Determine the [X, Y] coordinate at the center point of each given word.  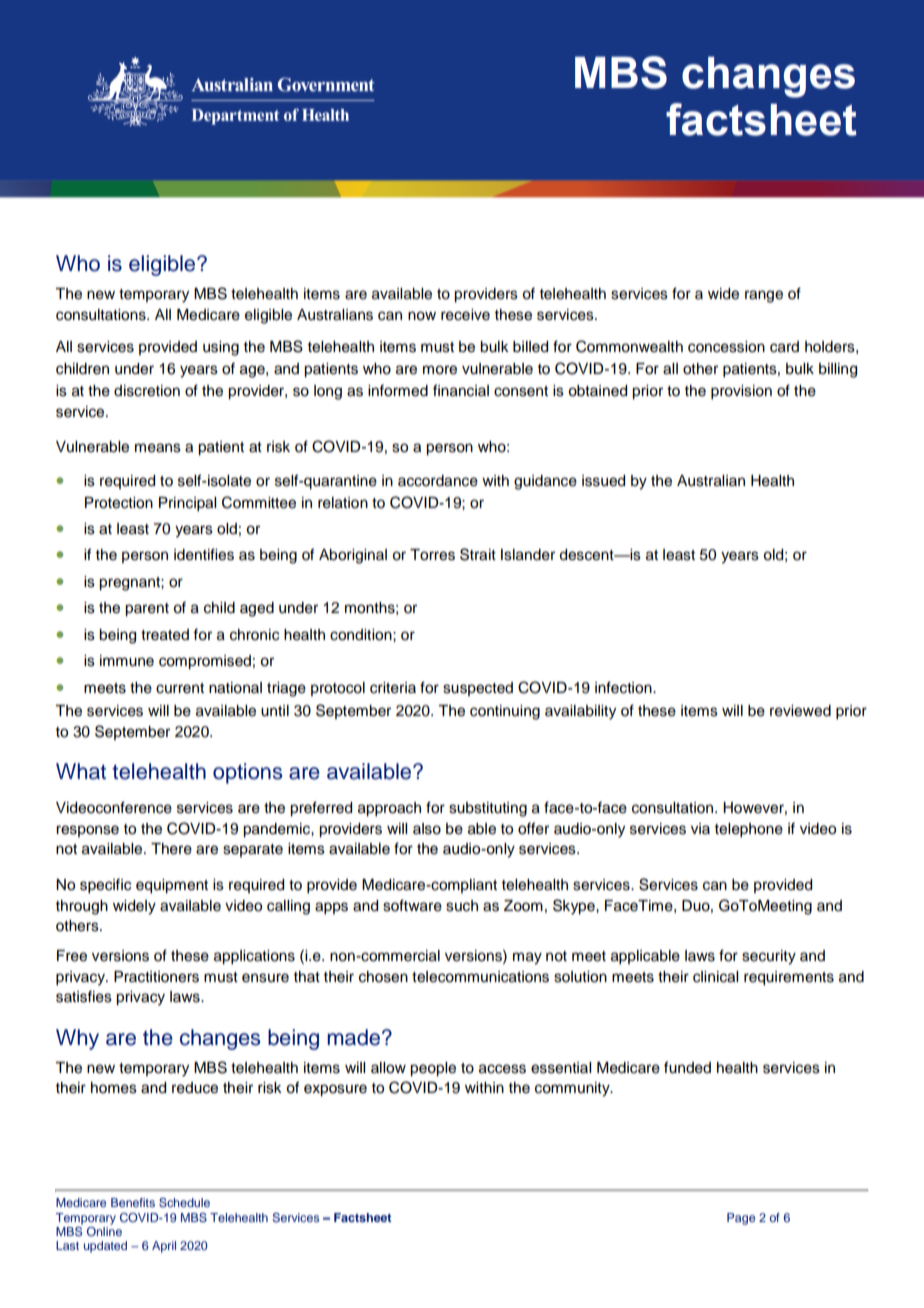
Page [741, 1219]
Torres [432, 555]
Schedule [184, 1202]
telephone [749, 830]
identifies [204, 554]
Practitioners [156, 977]
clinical [715, 977]
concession [726, 347]
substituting [488, 809]
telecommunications [480, 977]
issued [603, 481]
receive [465, 315]
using [221, 348]
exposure [335, 1090]
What [81, 771]
